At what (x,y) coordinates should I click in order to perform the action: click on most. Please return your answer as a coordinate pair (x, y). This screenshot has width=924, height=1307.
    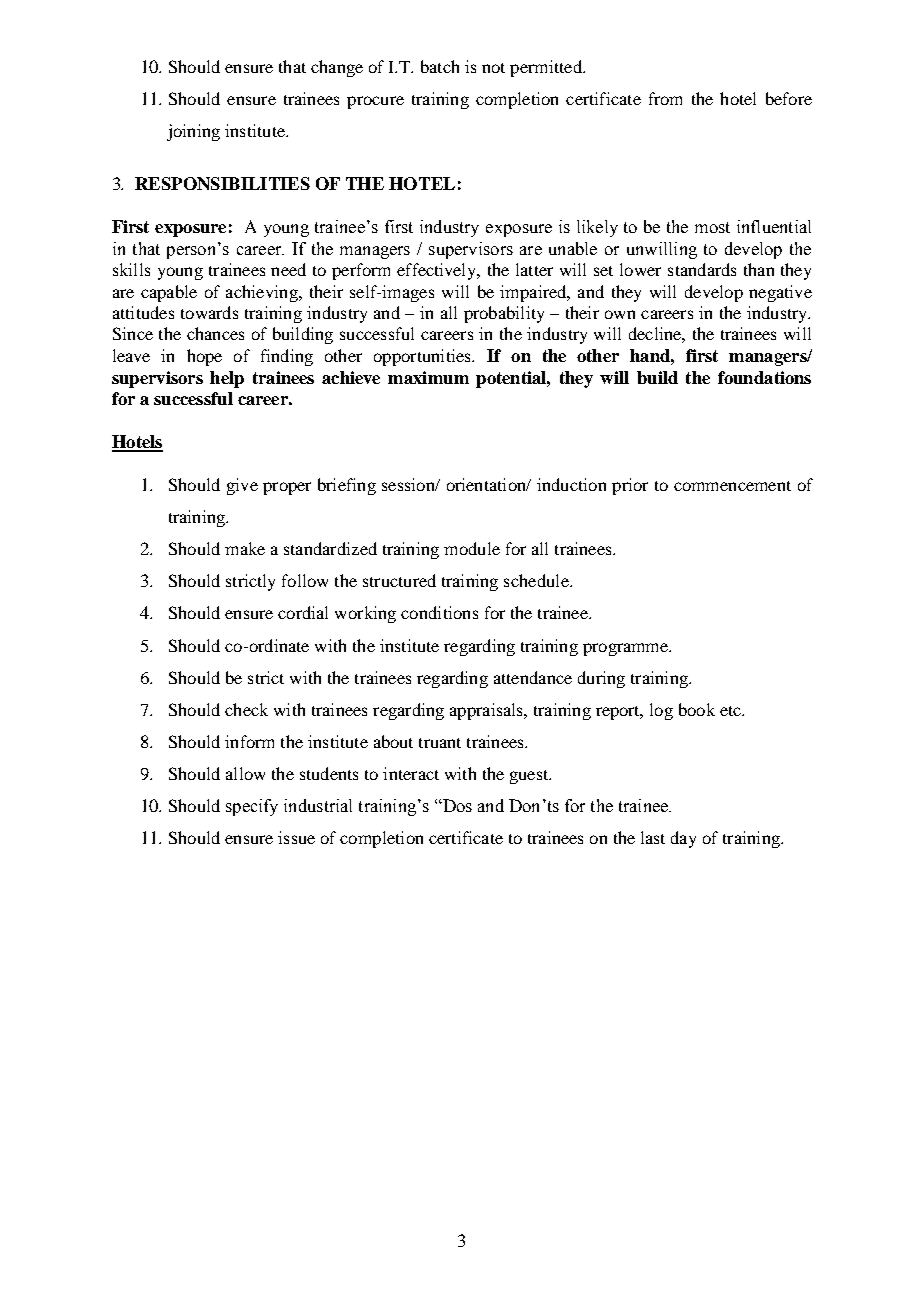
    Looking at the image, I should click on (712, 227).
